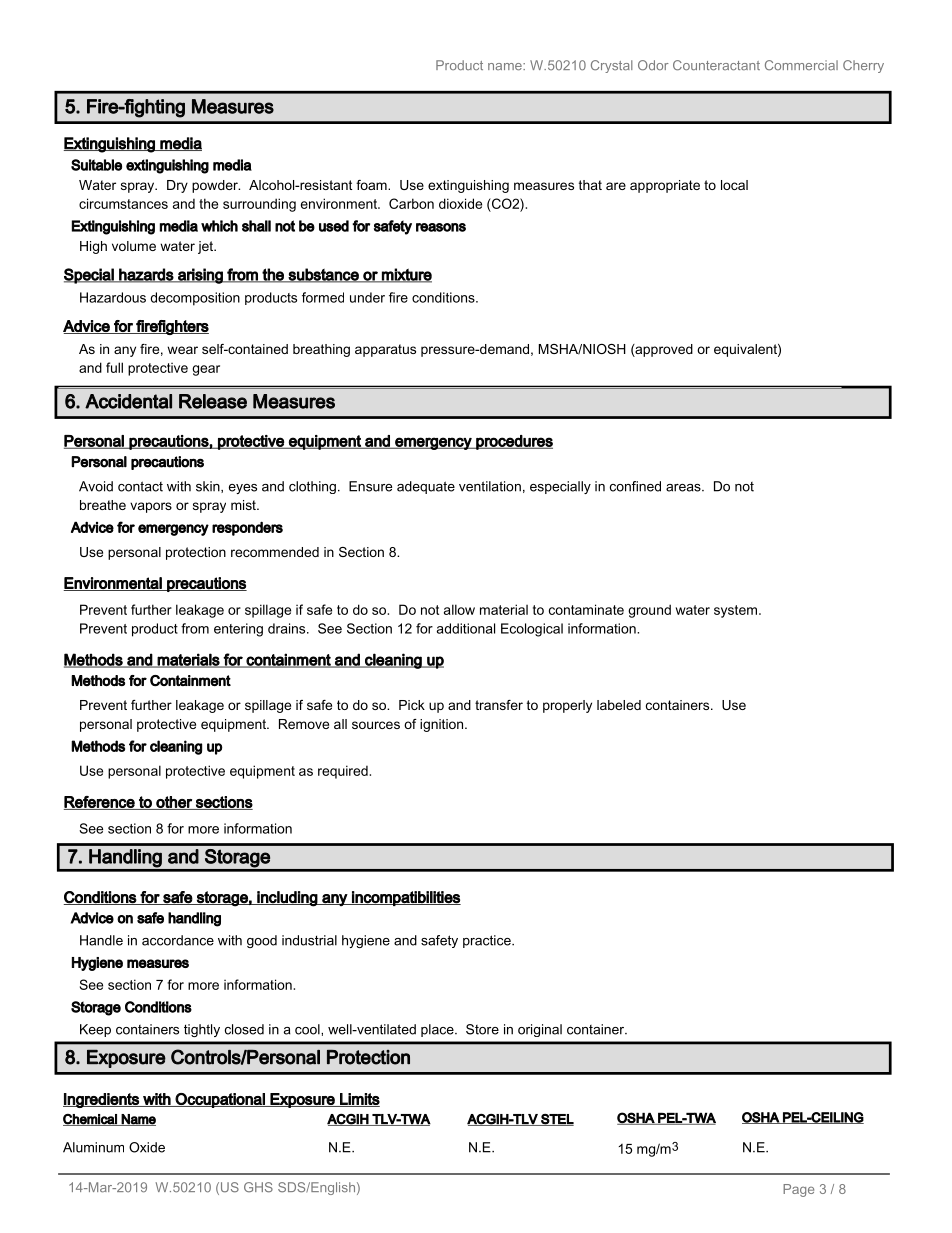  Describe the element at coordinates (734, 185) in the document. I see `local` at that location.
